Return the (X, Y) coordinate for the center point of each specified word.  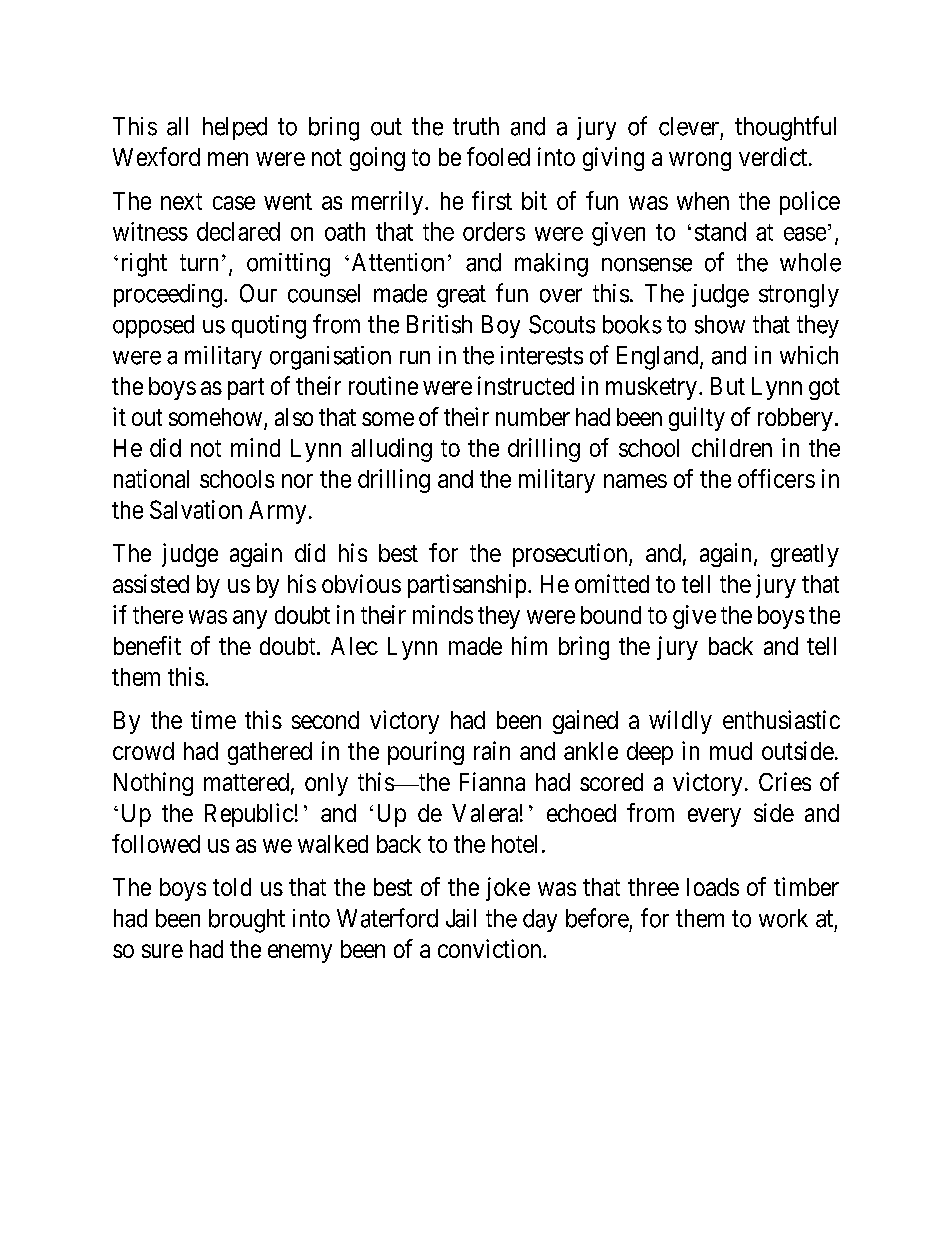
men (228, 159)
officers (776, 478)
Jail (461, 918)
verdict (774, 156)
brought (247, 921)
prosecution (571, 555)
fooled (498, 156)
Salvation (196, 509)
